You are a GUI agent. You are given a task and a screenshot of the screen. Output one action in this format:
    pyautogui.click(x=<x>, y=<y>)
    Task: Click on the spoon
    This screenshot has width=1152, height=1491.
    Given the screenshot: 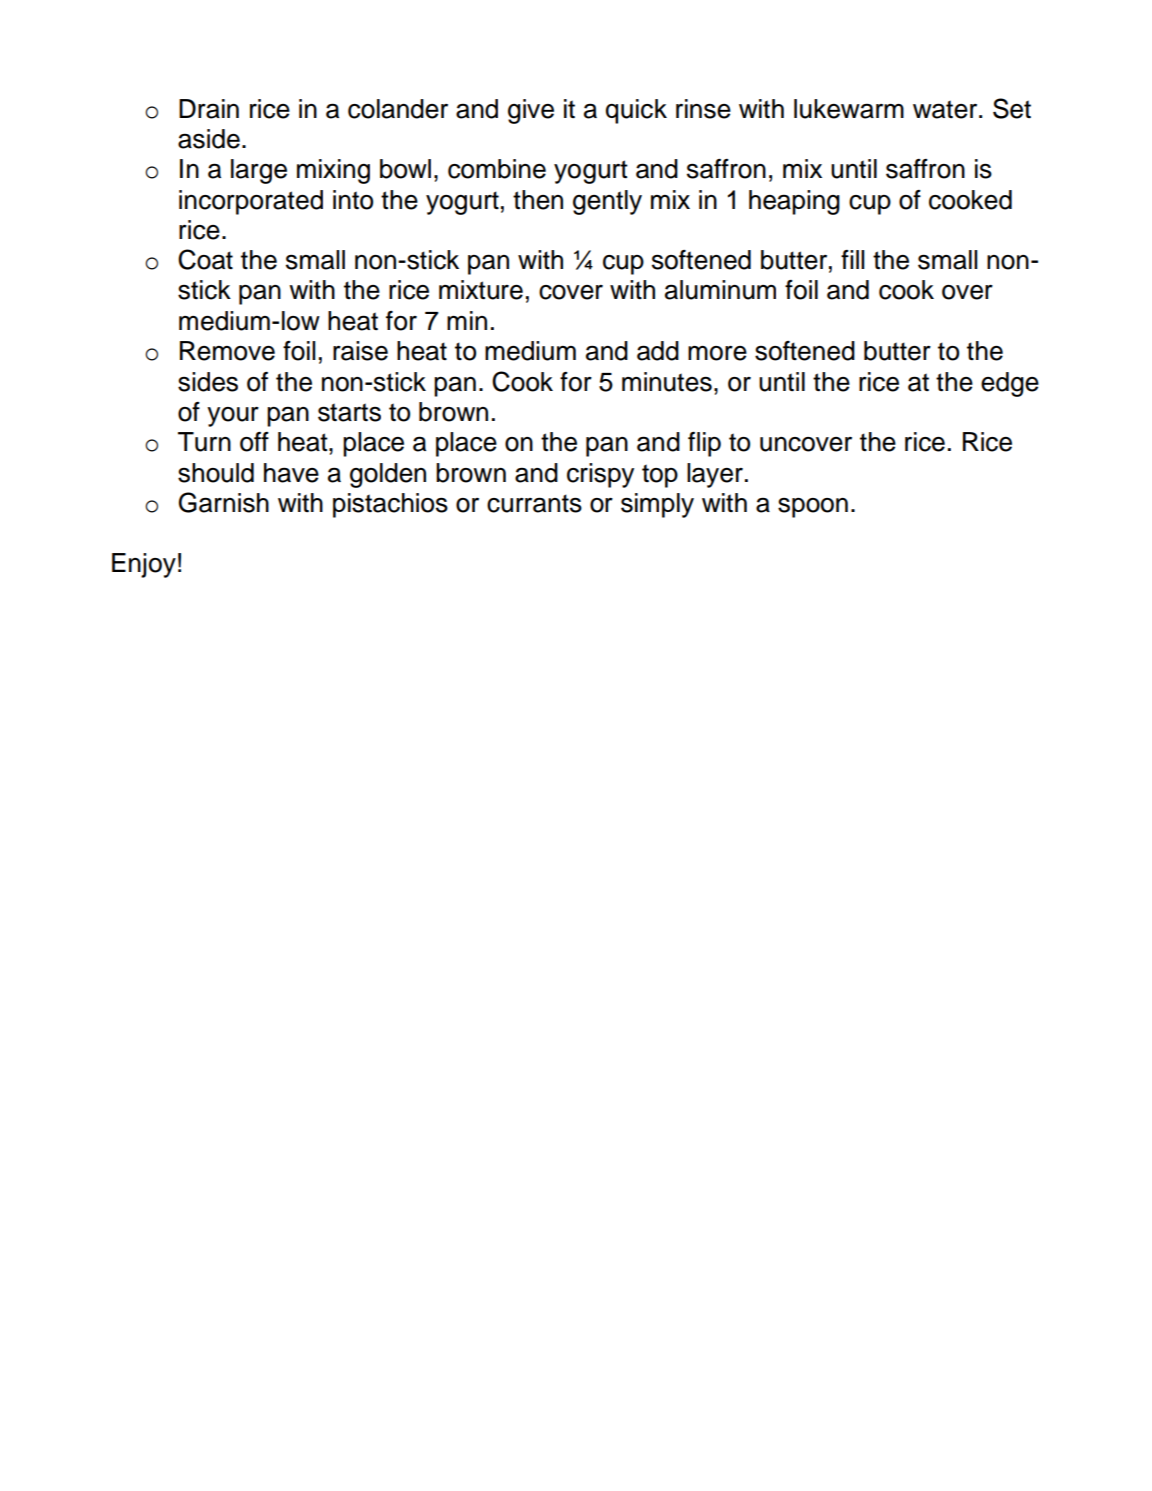 What is the action you would take?
    pyautogui.click(x=813, y=508)
